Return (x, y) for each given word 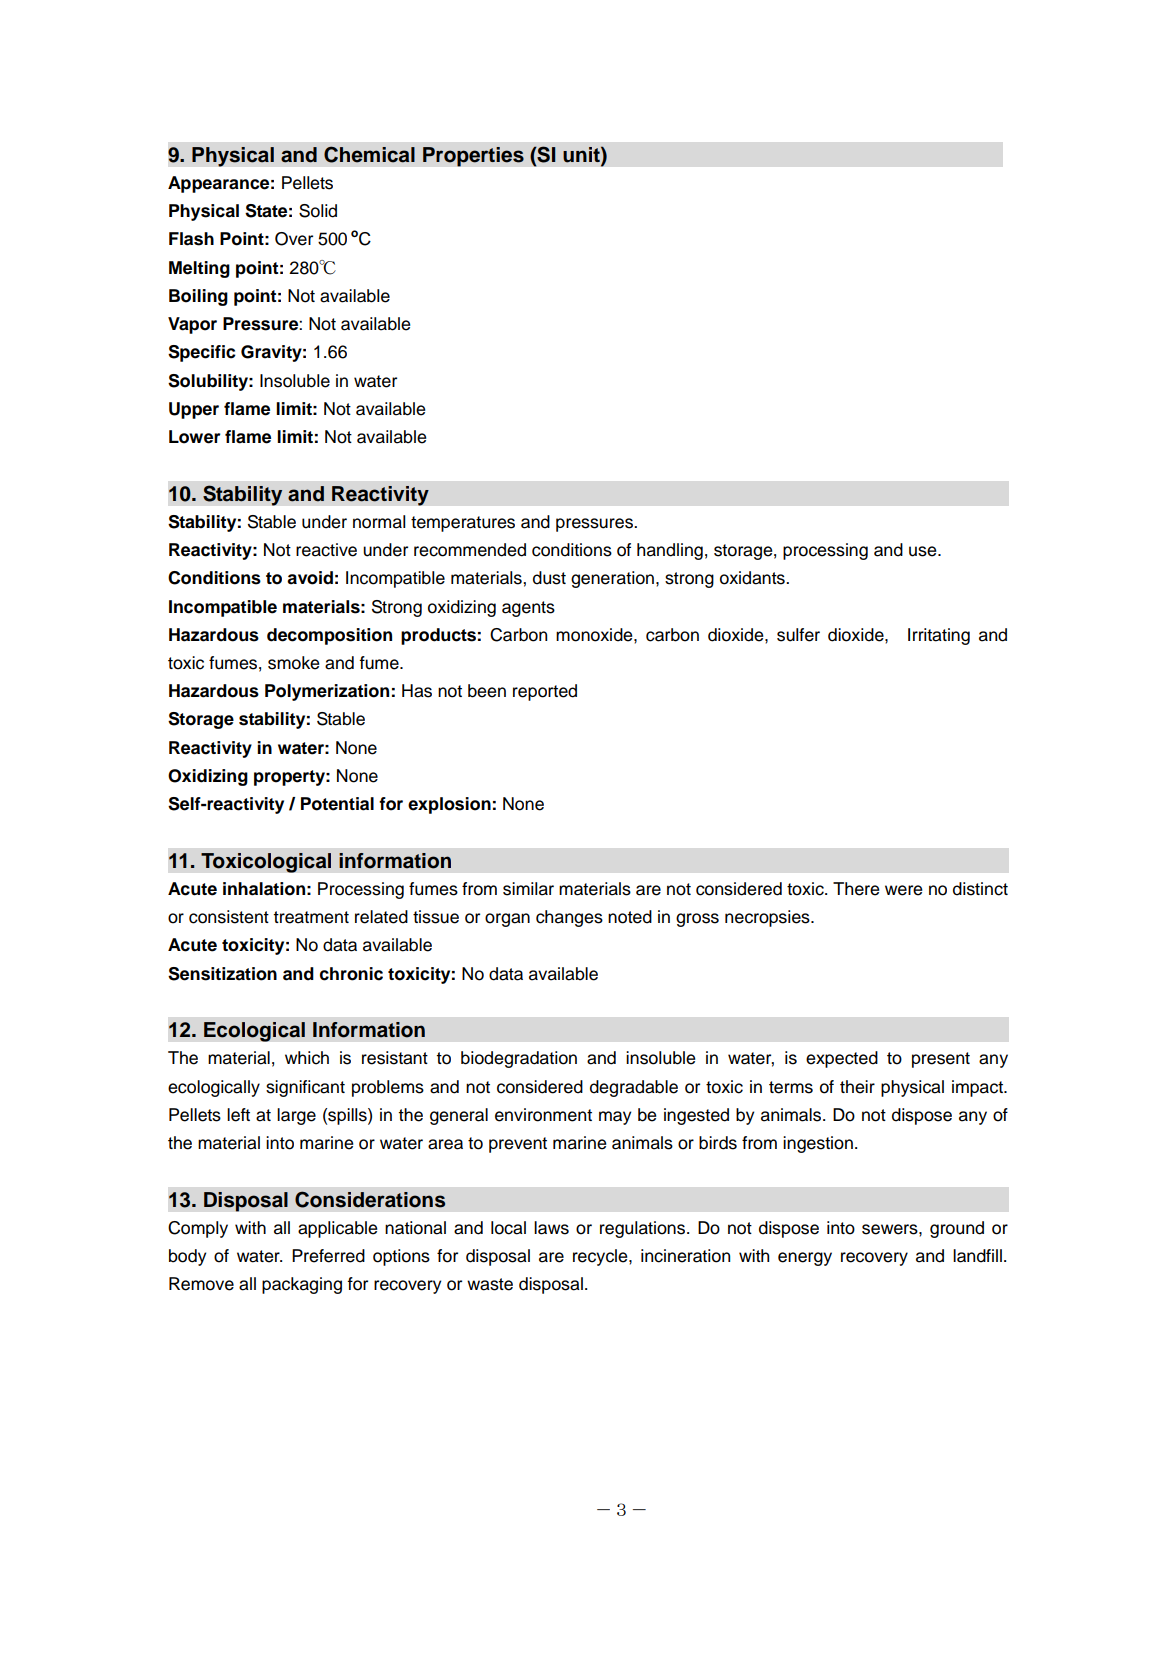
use (924, 551)
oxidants (753, 578)
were (903, 890)
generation (612, 579)
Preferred (328, 1256)
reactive (326, 550)
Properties (473, 157)
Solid (318, 211)
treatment (311, 917)
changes (569, 918)
